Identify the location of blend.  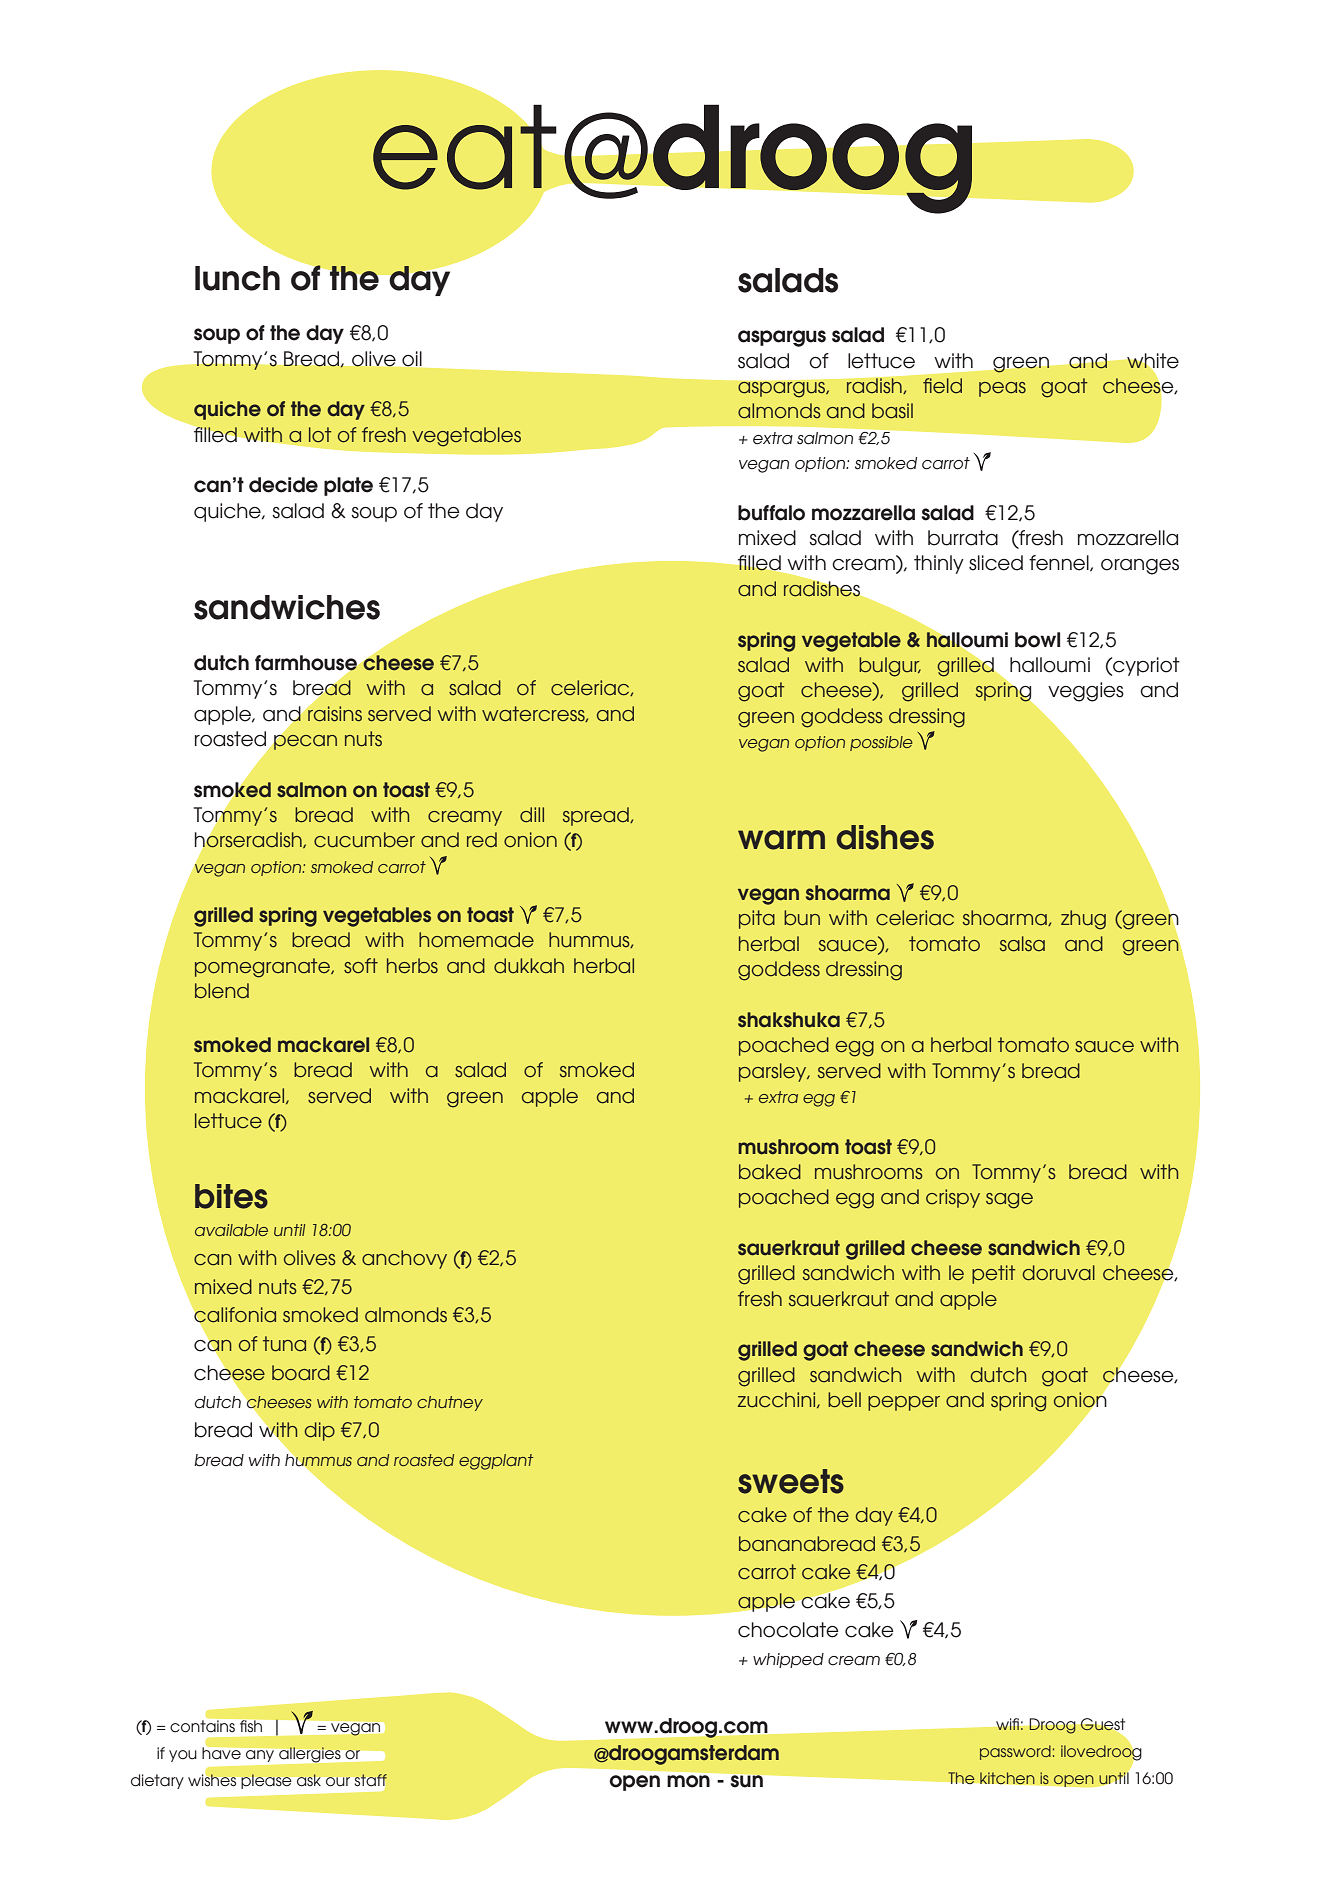
(222, 991).
